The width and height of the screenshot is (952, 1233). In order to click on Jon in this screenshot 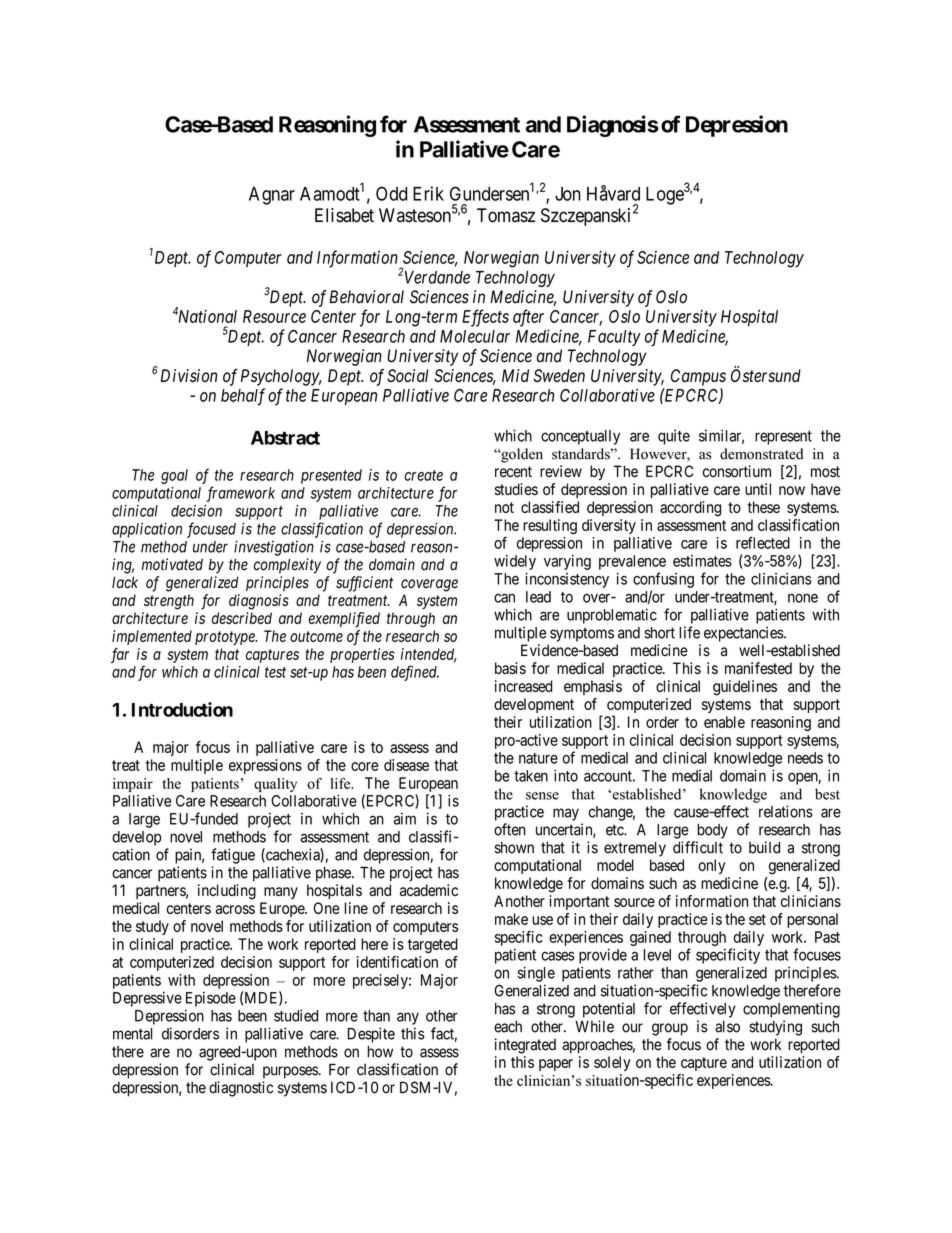, I will do `click(568, 194)`.
